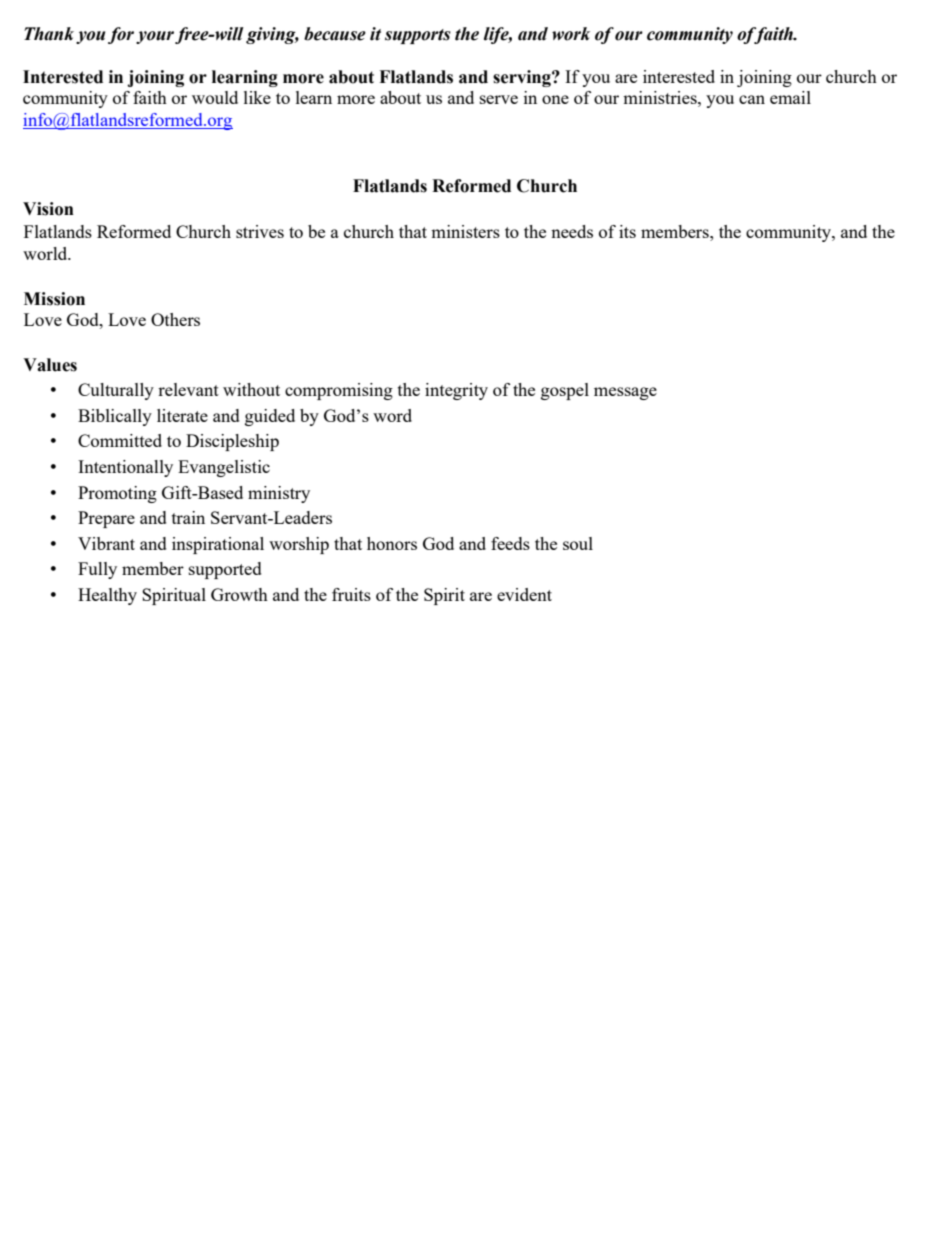 The width and height of the page is (952, 1233). I want to click on work, so click(571, 34).
